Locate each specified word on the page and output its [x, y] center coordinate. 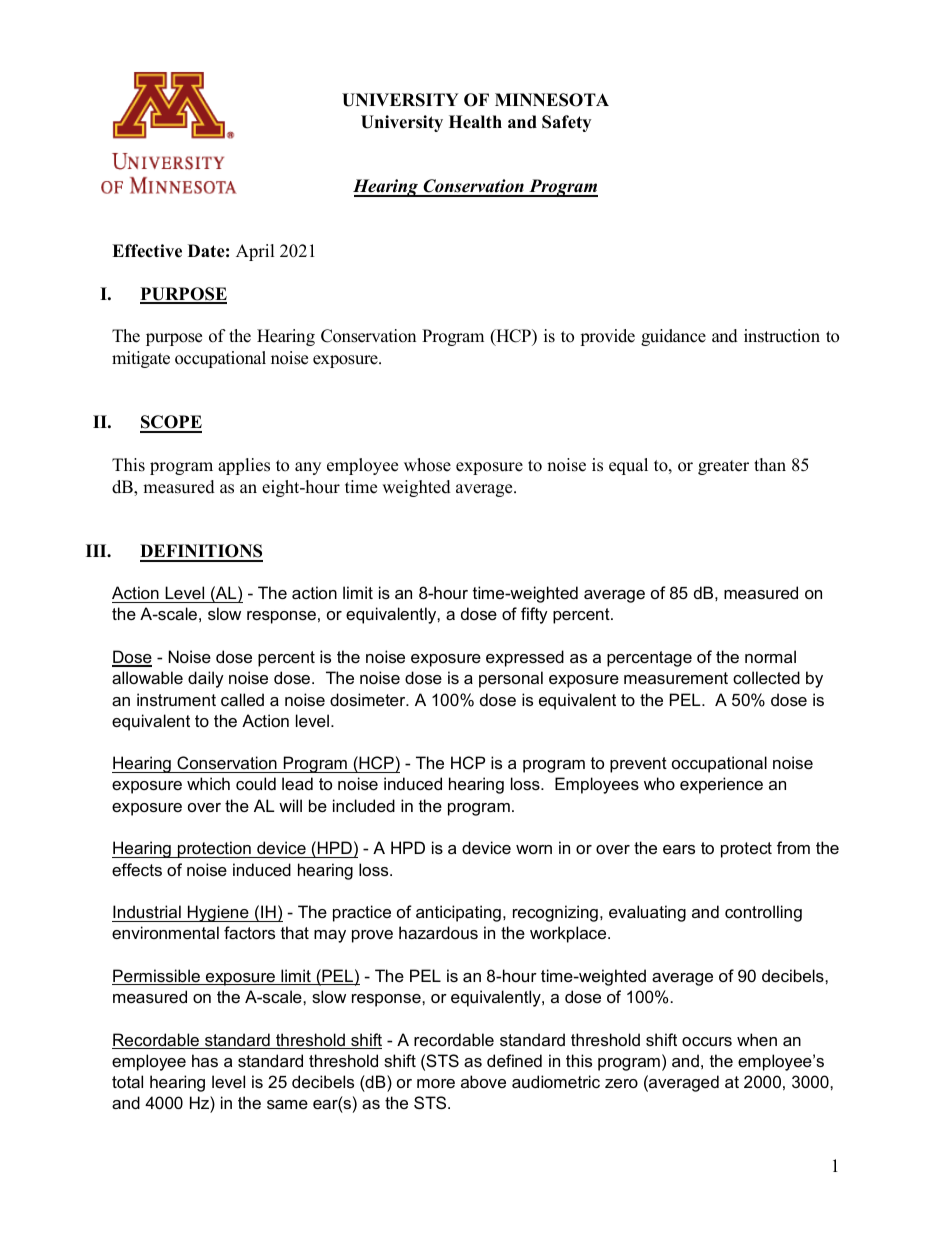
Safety [566, 123]
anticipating [458, 913]
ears [679, 849]
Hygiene [218, 913]
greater [723, 467]
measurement [676, 678]
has [205, 1060]
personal [511, 679]
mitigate [141, 359]
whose [427, 465]
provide [607, 337]
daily [206, 679]
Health [475, 122]
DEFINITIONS [201, 552]
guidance [673, 337]
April [255, 252]
